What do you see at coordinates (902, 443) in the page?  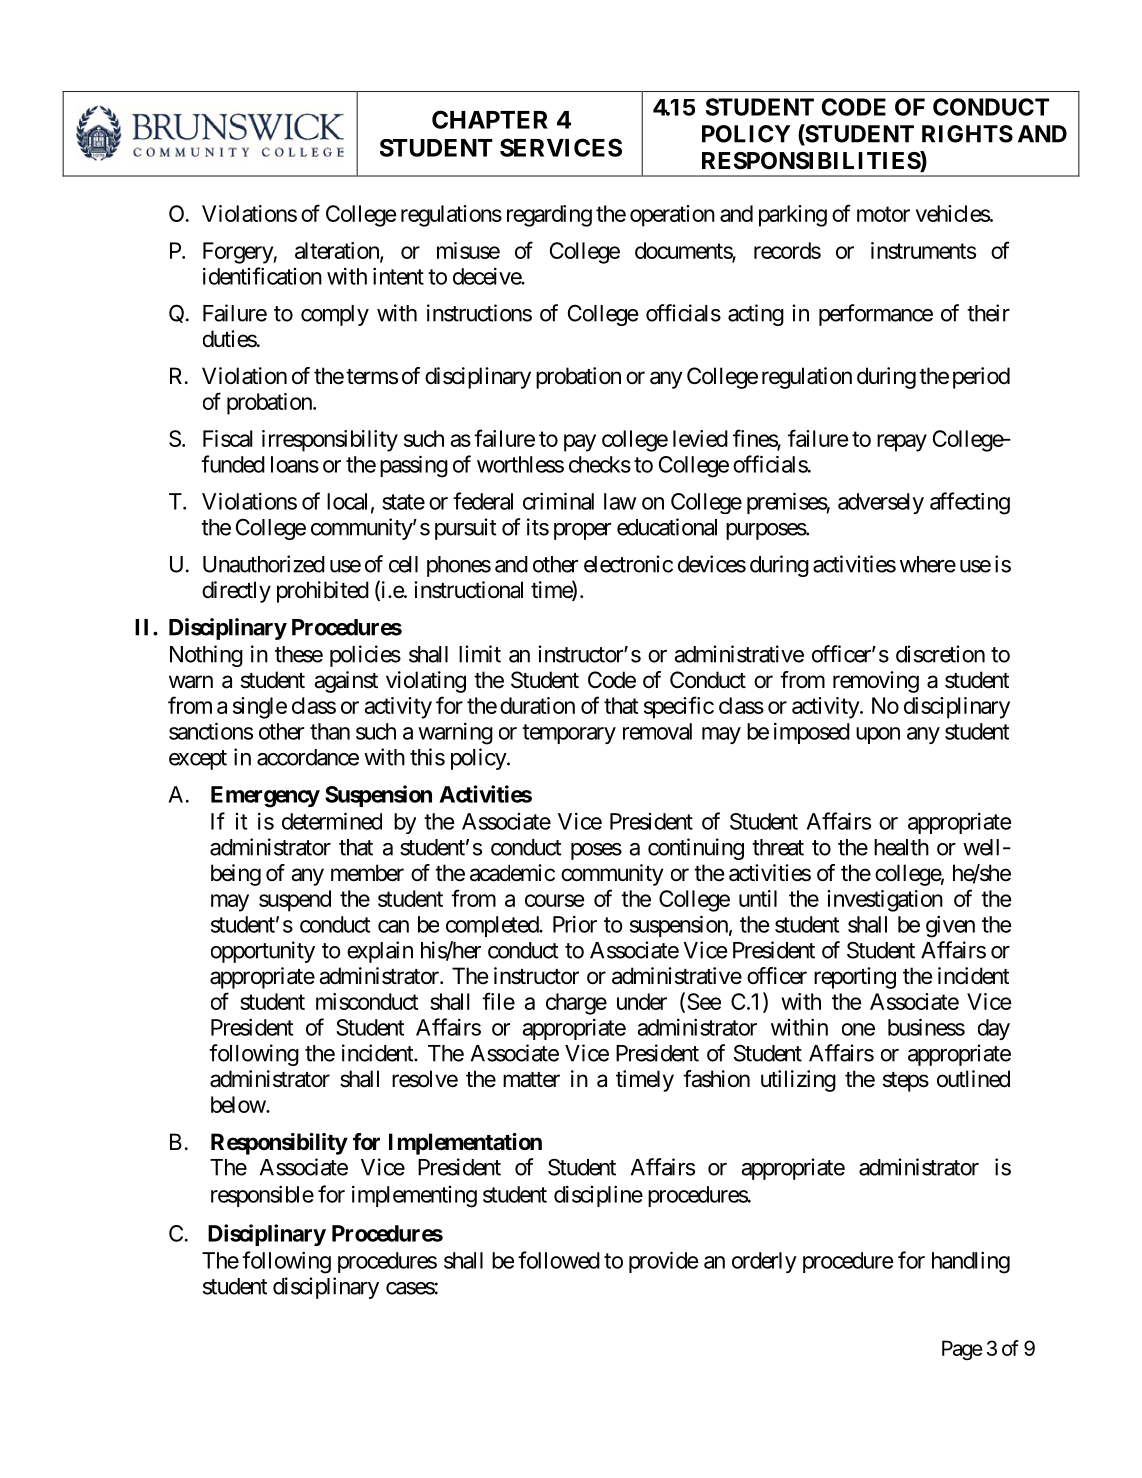 I see `repay` at bounding box center [902, 443].
